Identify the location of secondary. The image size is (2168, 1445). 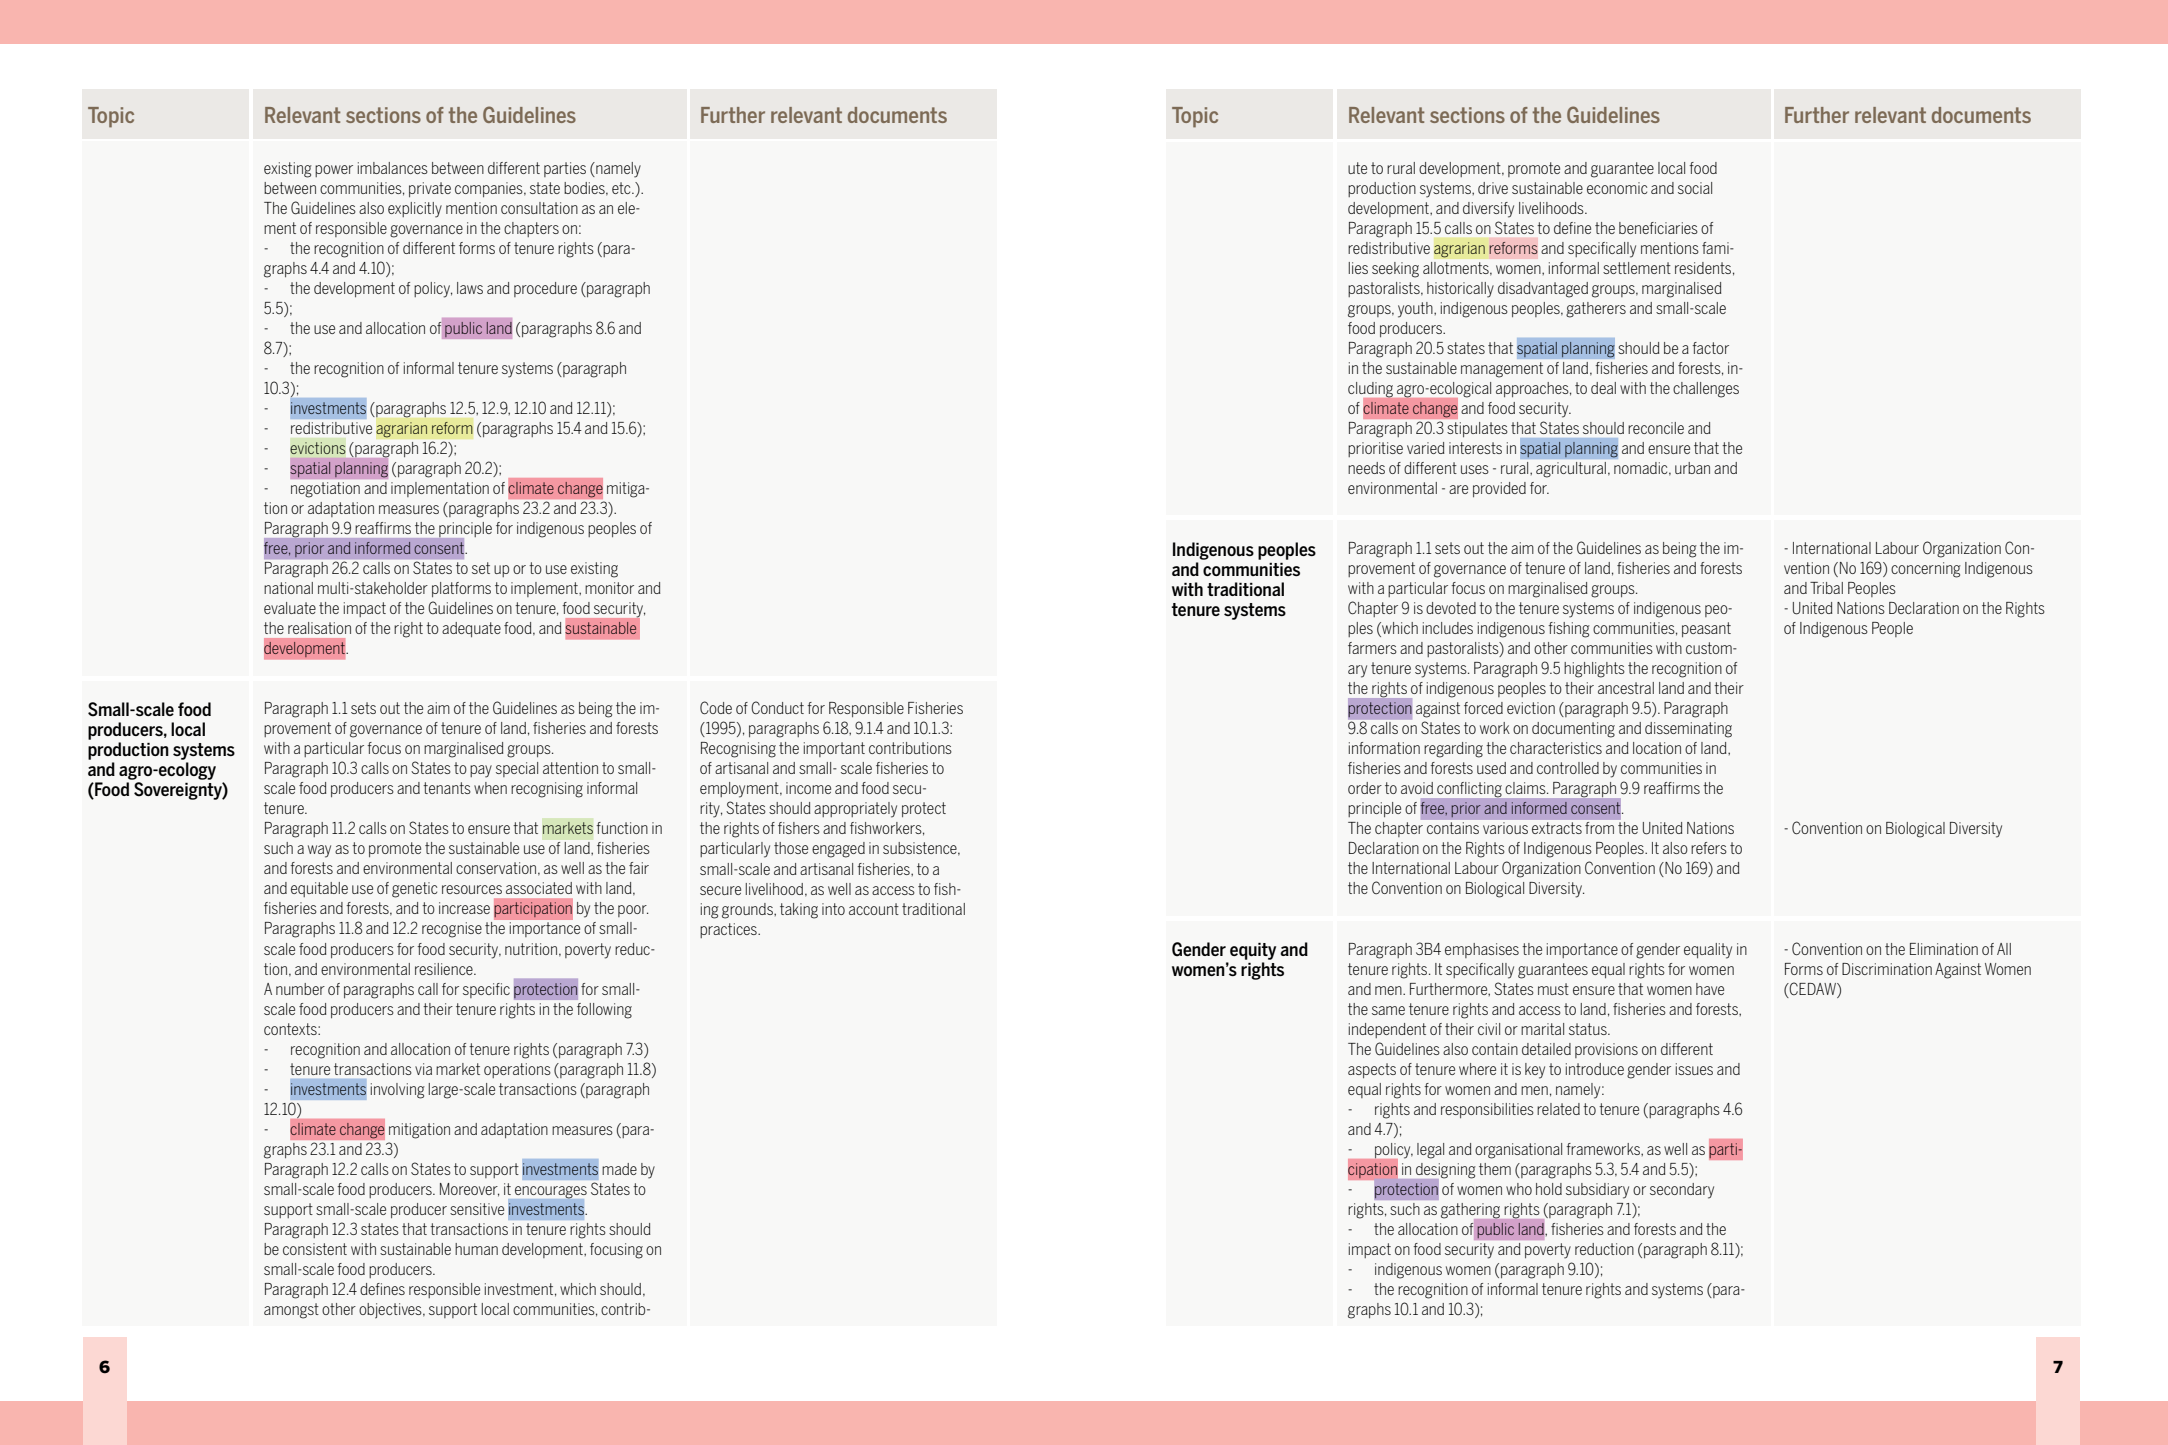
(1682, 1191).
